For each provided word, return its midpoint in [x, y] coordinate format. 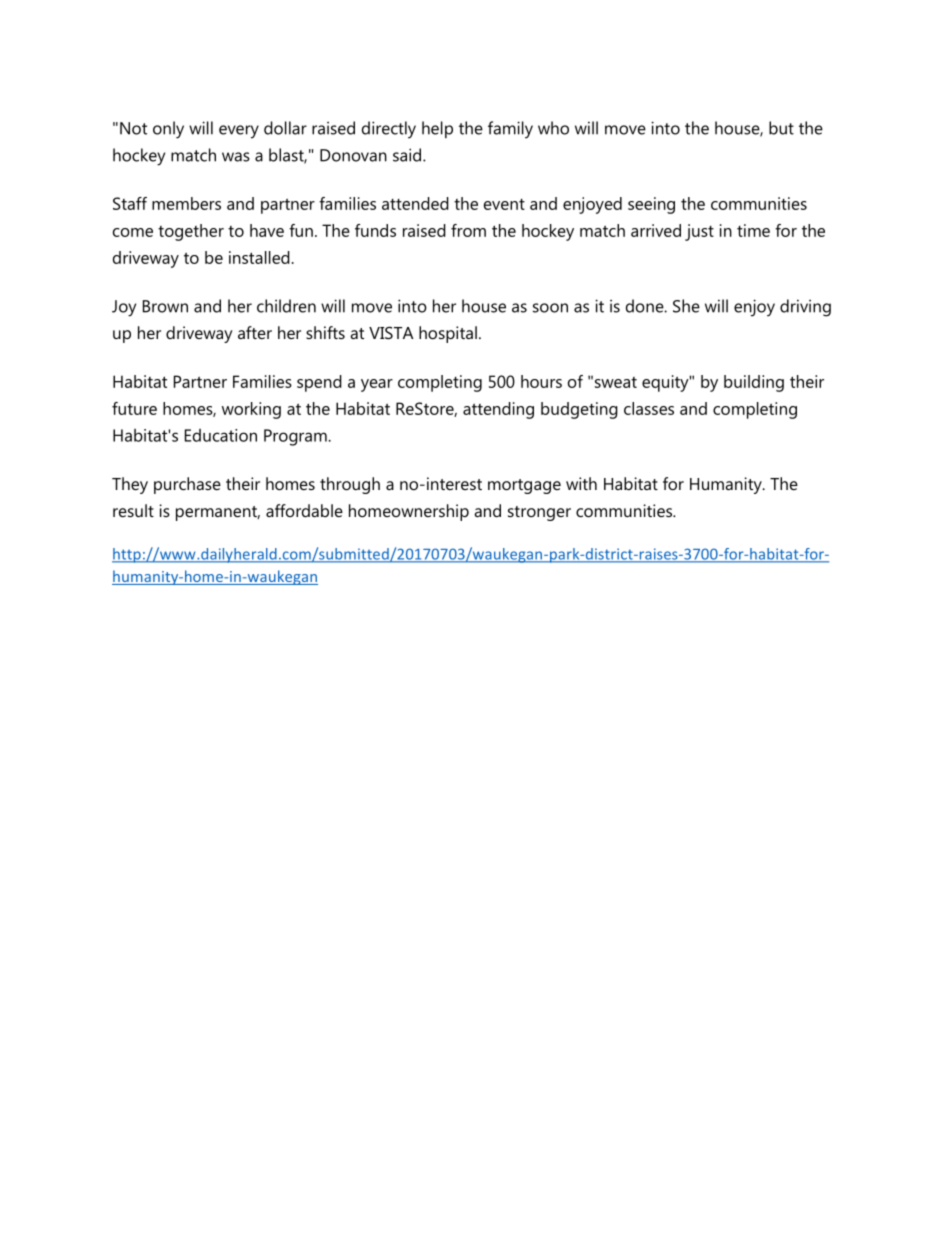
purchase [187, 485]
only [168, 130]
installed [259, 257]
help [437, 129]
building [754, 383]
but [781, 128]
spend [319, 383]
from [468, 230]
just [699, 232]
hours [541, 381]
